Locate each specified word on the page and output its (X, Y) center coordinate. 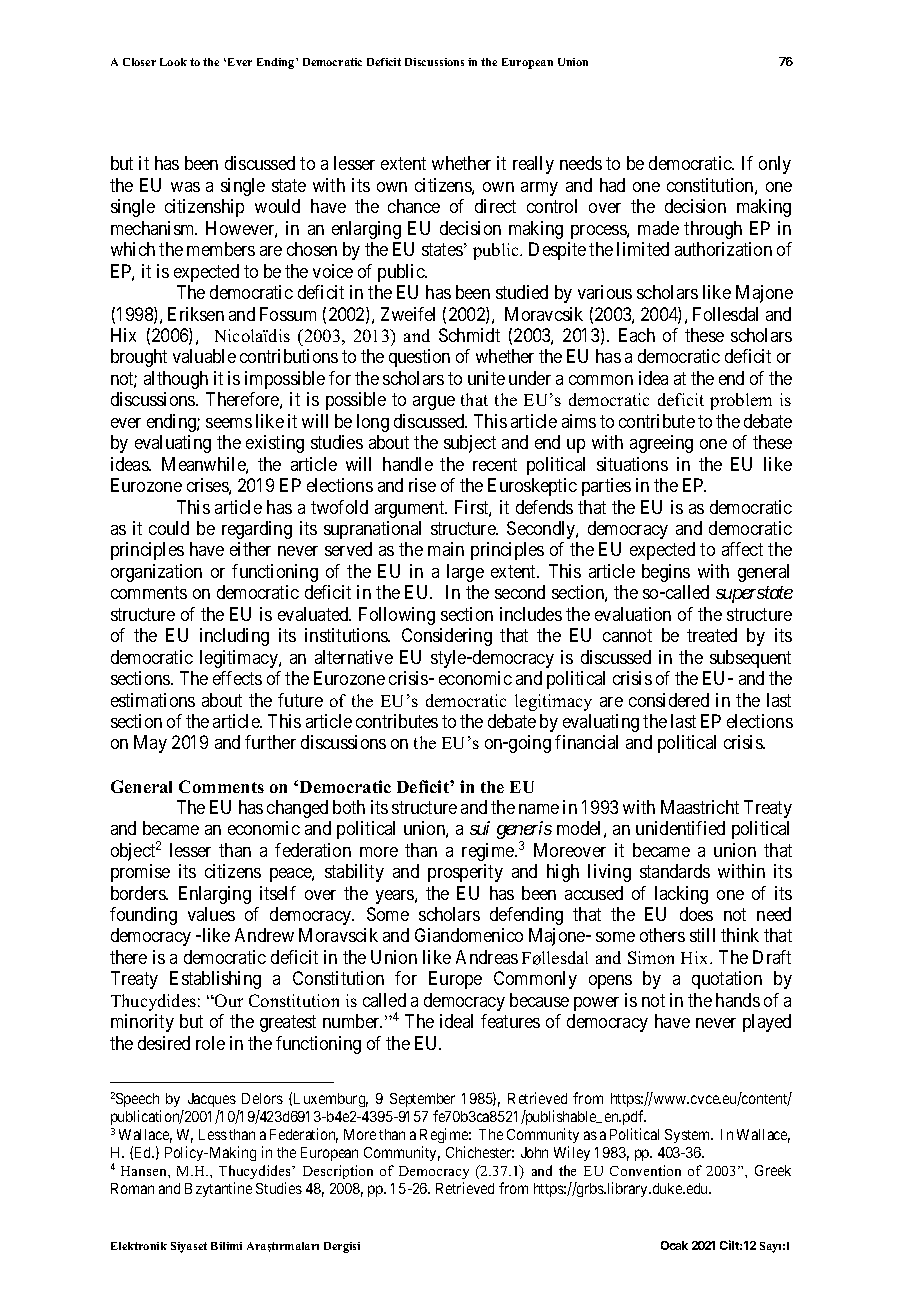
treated (712, 635)
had (612, 185)
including (234, 637)
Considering (447, 637)
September (422, 1102)
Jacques (212, 1102)
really (533, 165)
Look (173, 62)
